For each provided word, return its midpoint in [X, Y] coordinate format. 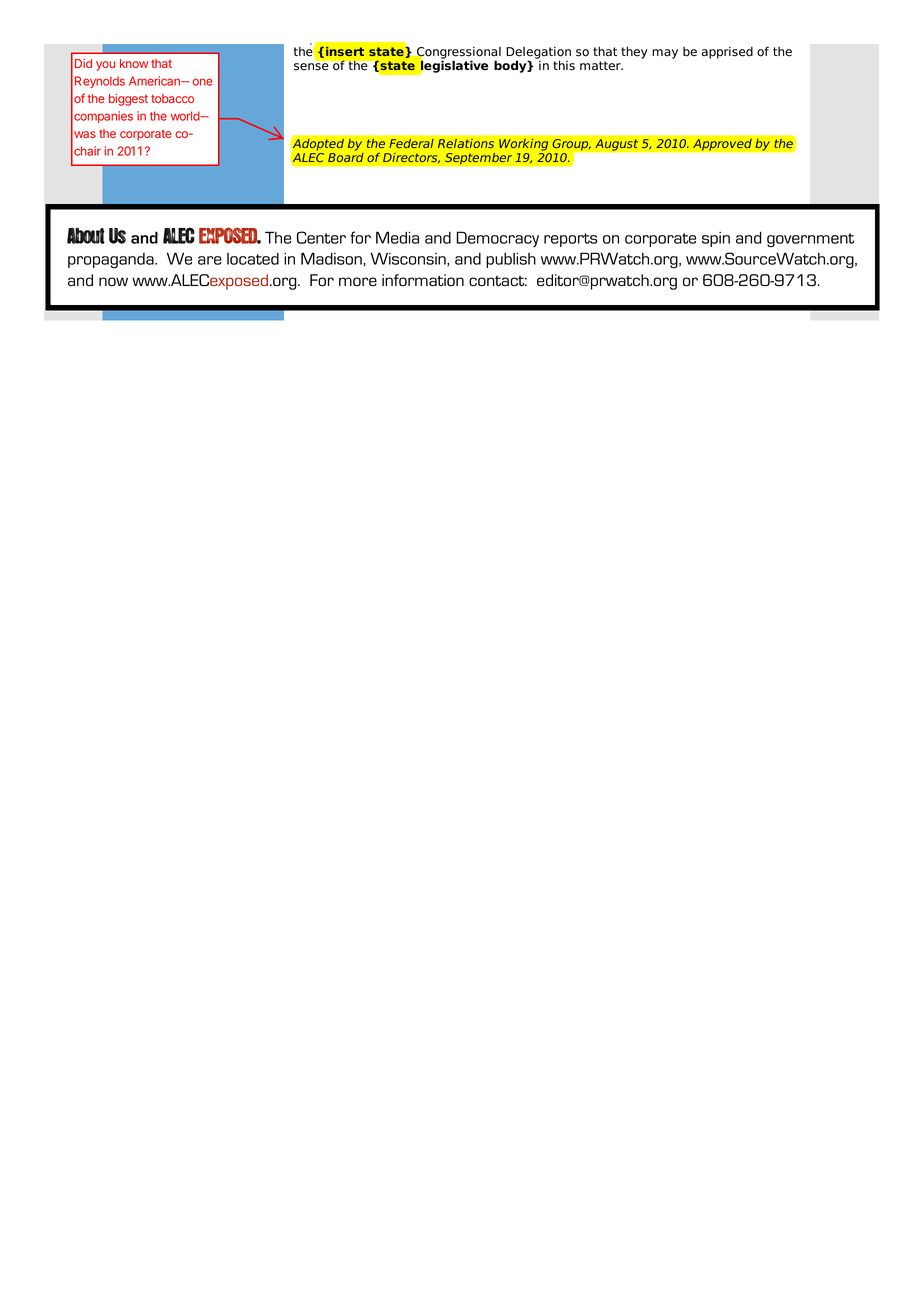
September [479, 158]
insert [345, 51]
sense [311, 67]
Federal [411, 143]
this [564, 65]
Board [346, 156]
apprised [727, 53]
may [665, 54]
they [634, 52]
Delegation [538, 54]
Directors [411, 158]
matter [601, 66]
